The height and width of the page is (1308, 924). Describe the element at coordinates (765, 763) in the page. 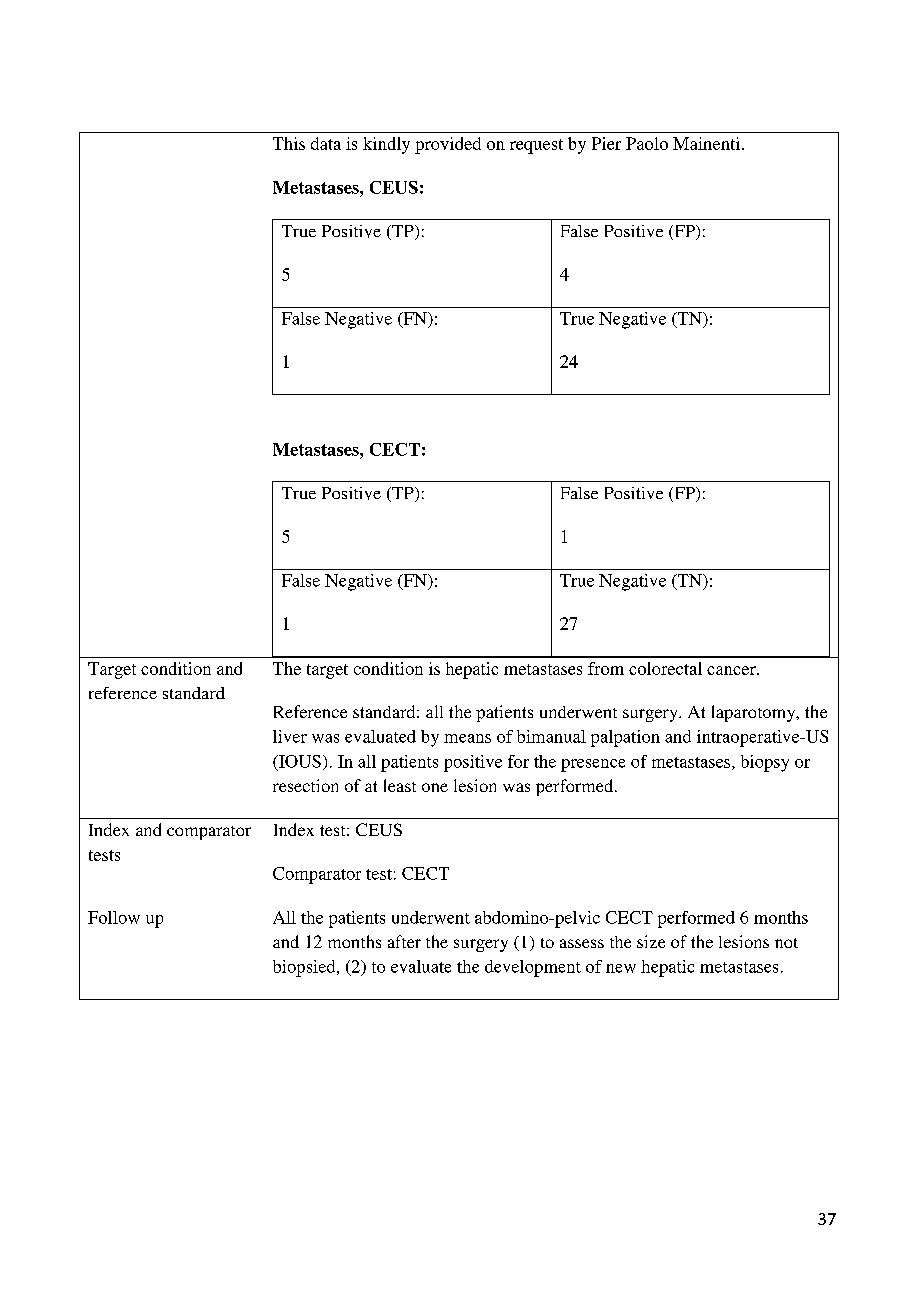

I see `biopsy` at that location.
